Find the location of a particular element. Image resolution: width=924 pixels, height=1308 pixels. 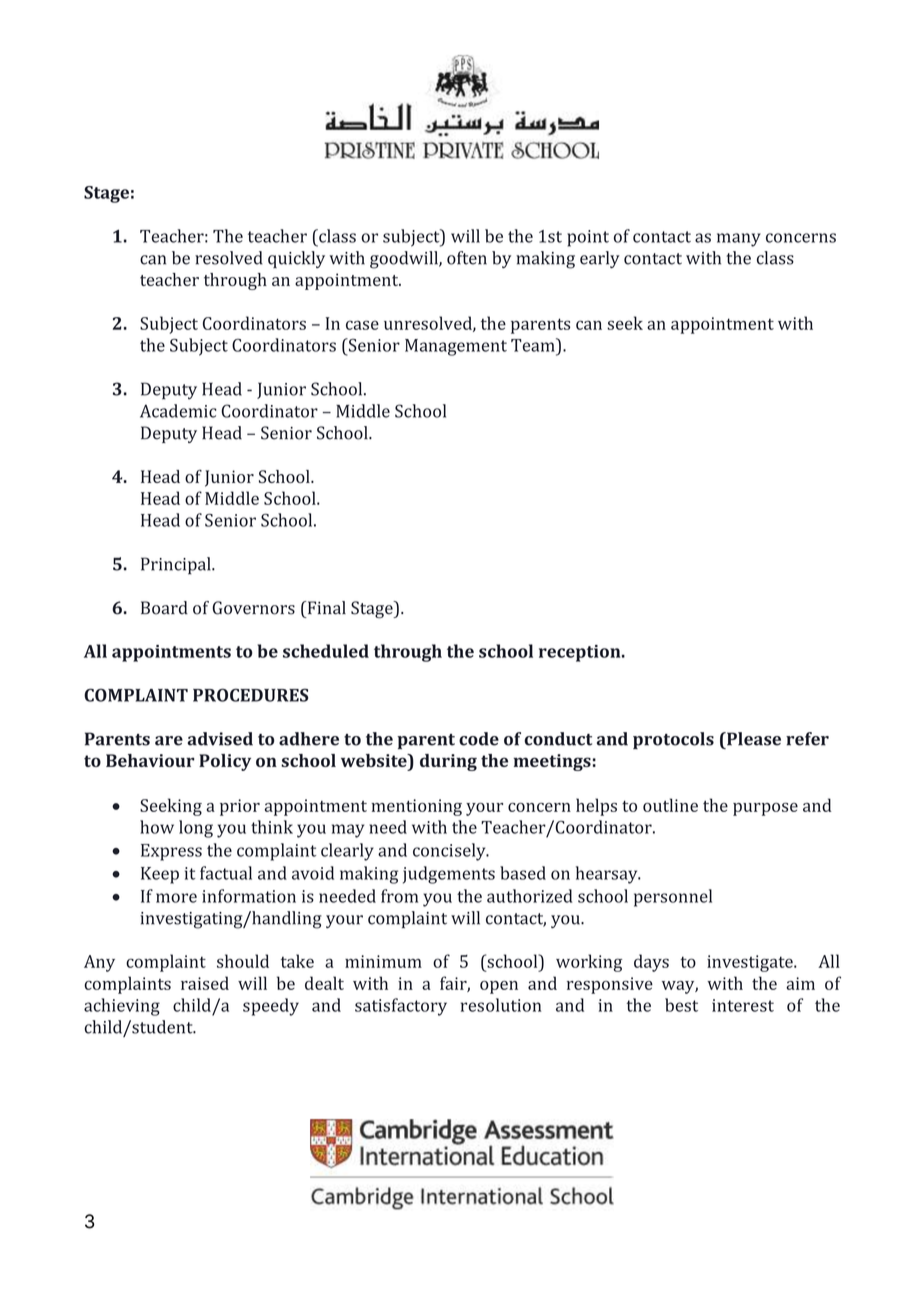

code is located at coordinates (479, 739).
